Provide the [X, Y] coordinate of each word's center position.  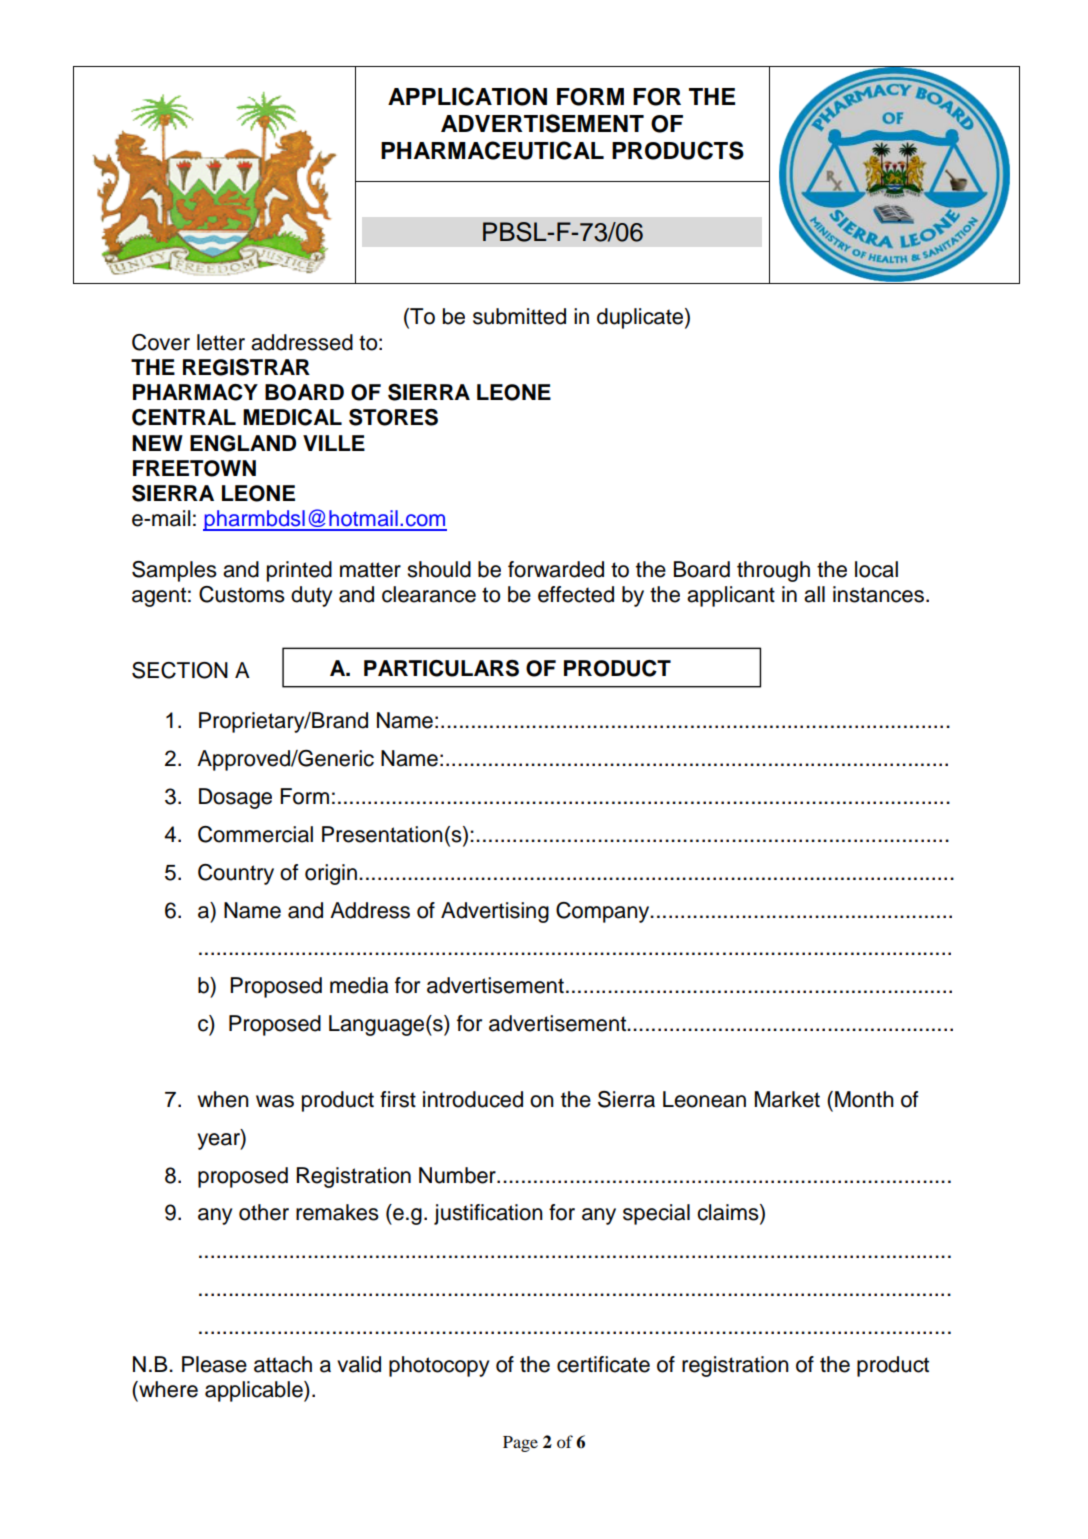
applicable [255, 1391]
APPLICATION [467, 96]
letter [221, 342]
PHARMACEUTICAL [492, 150]
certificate [603, 1364]
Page [520, 1444]
